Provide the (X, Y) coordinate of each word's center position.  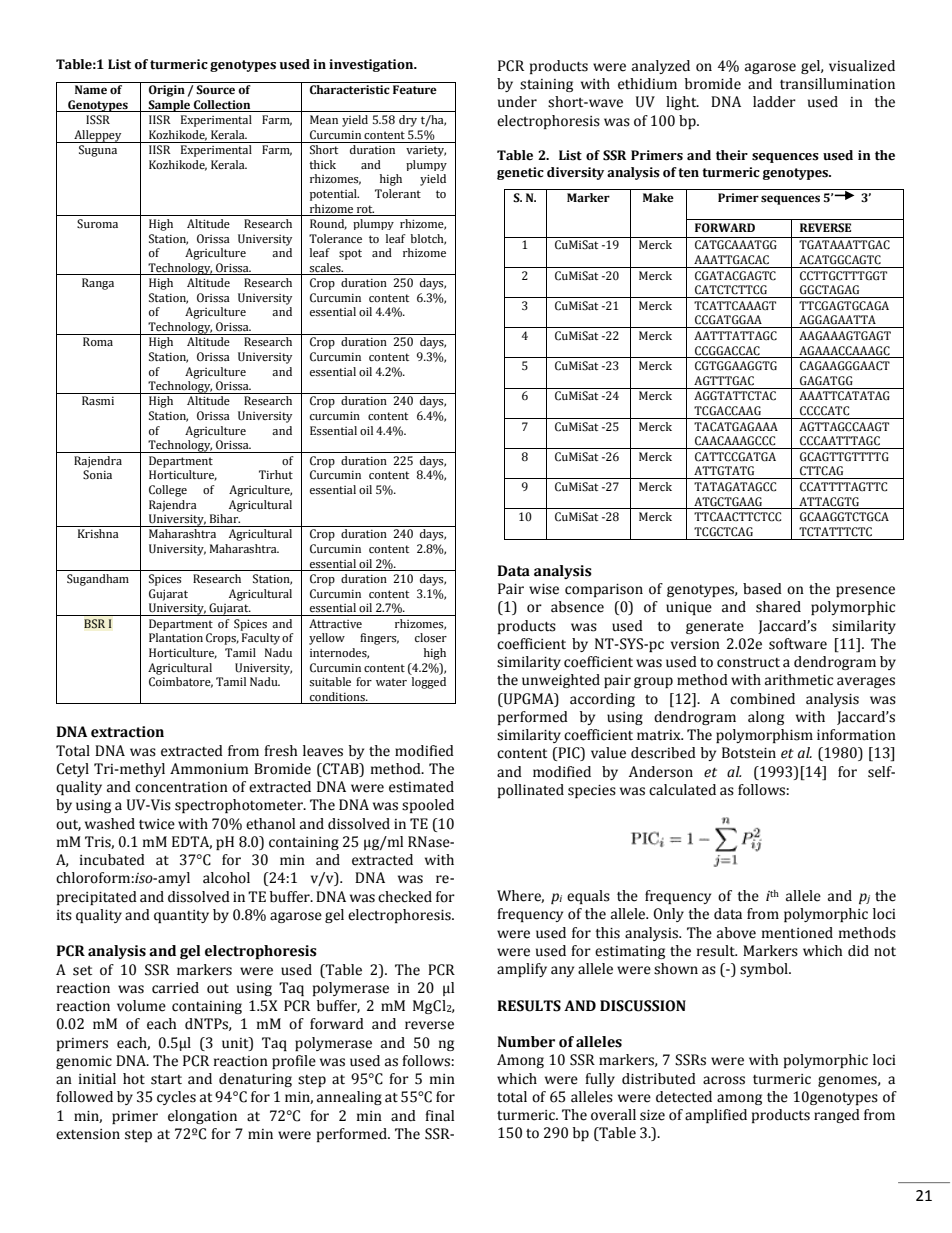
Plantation (176, 637)
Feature (415, 90)
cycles (176, 1098)
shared (778, 607)
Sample (169, 106)
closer (431, 638)
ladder (774, 102)
